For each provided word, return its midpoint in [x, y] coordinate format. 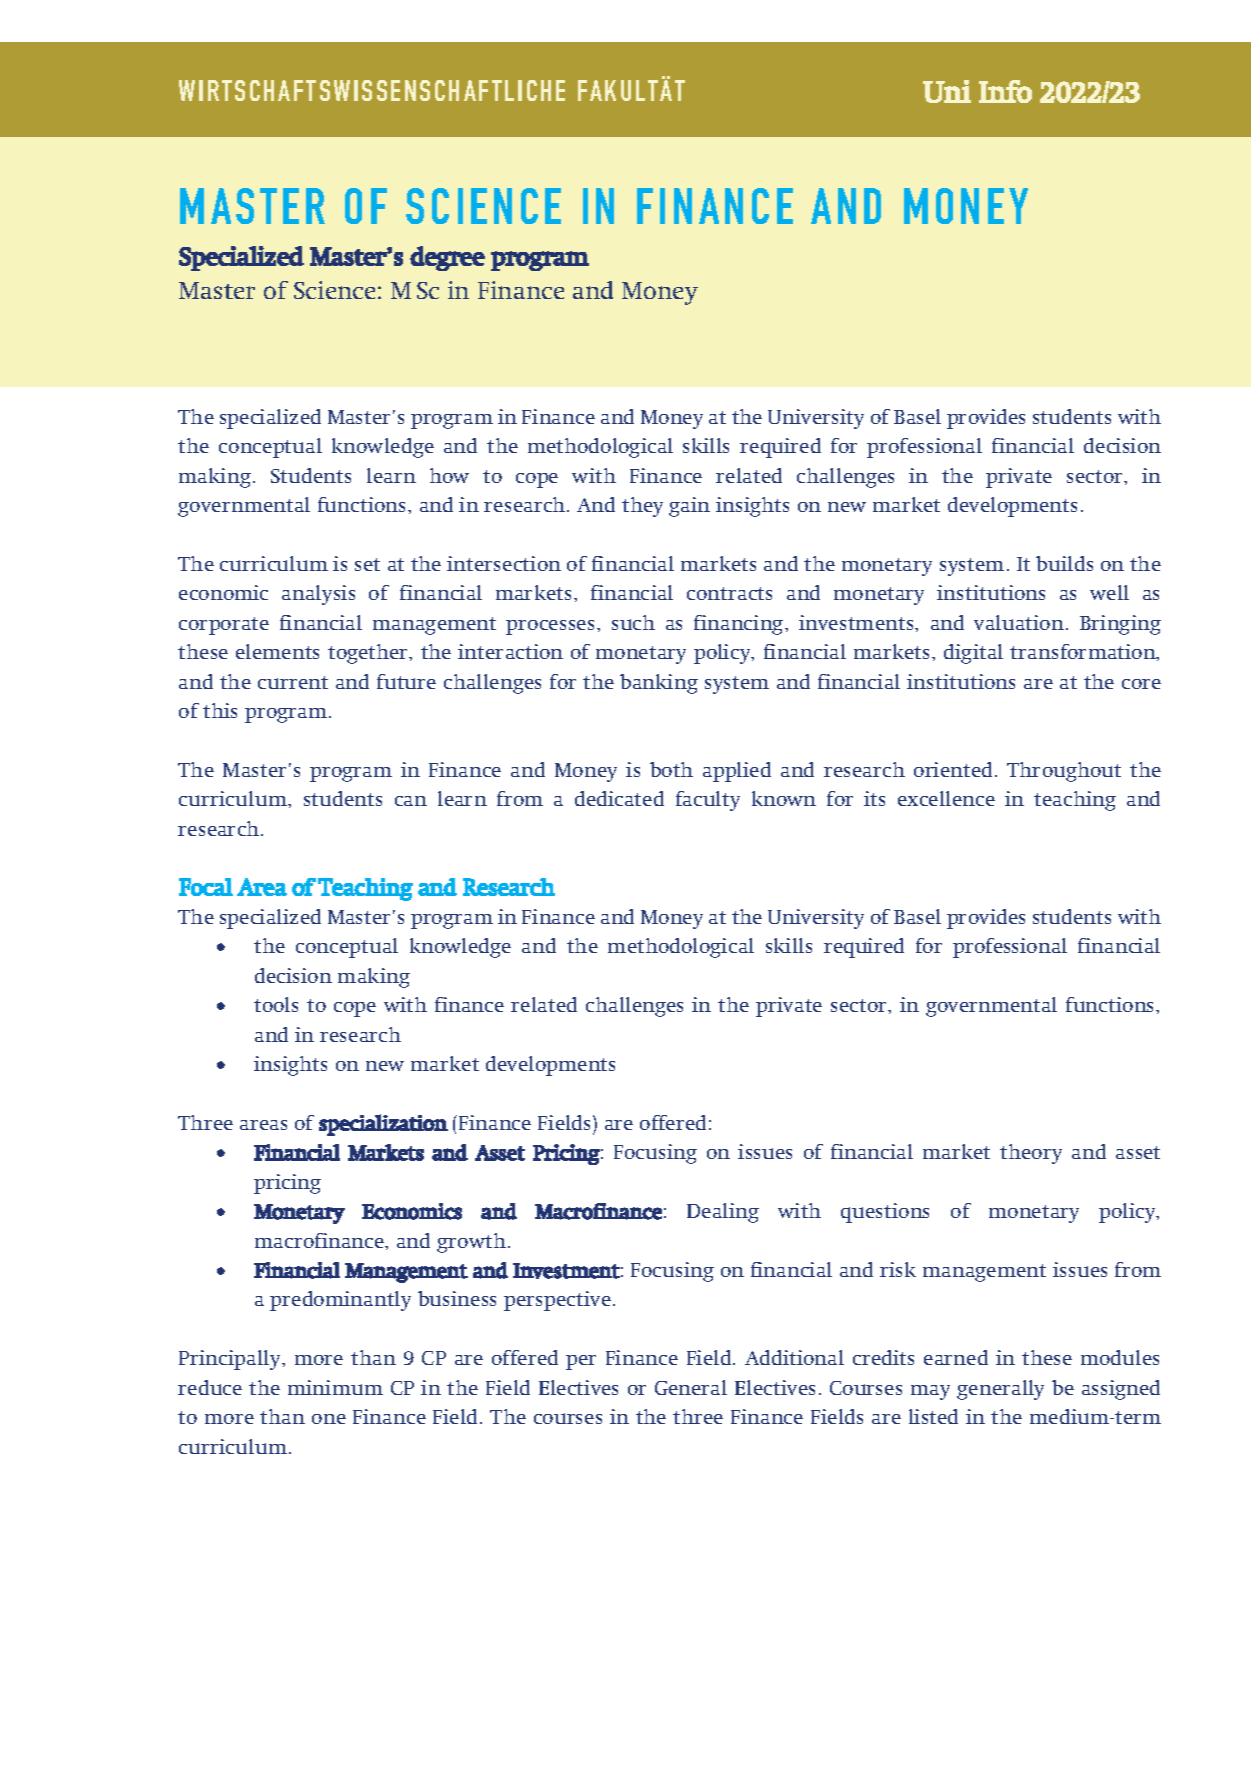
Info [1005, 91]
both [671, 769]
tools [276, 1004]
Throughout [1064, 772]
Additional [794, 1357]
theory [1031, 1154]
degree [447, 258]
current [293, 682]
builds [1064, 563]
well [1109, 592]
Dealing [723, 1213]
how [449, 475]
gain [689, 507]
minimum [335, 1387]
